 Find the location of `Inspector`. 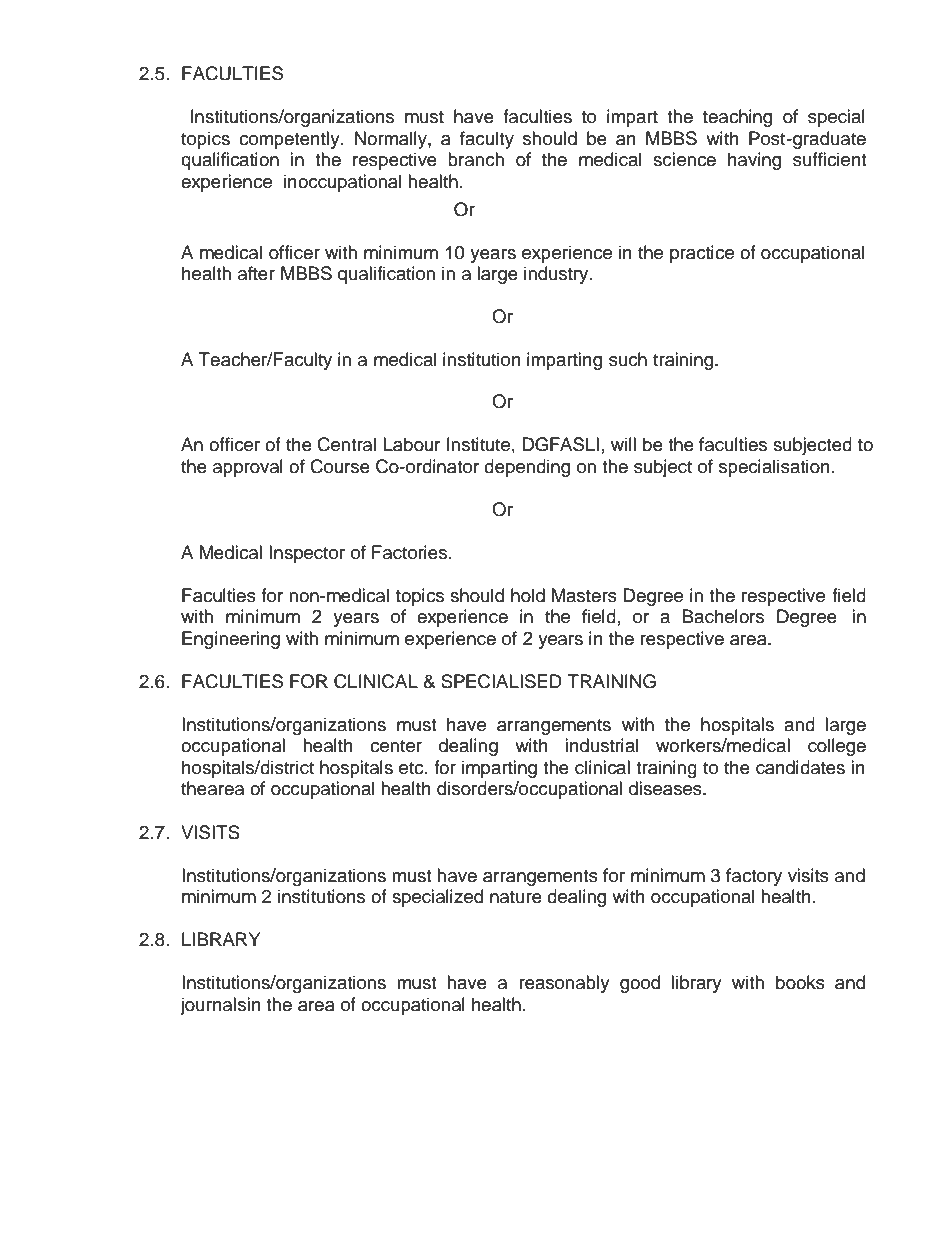

Inspector is located at coordinates (307, 554).
